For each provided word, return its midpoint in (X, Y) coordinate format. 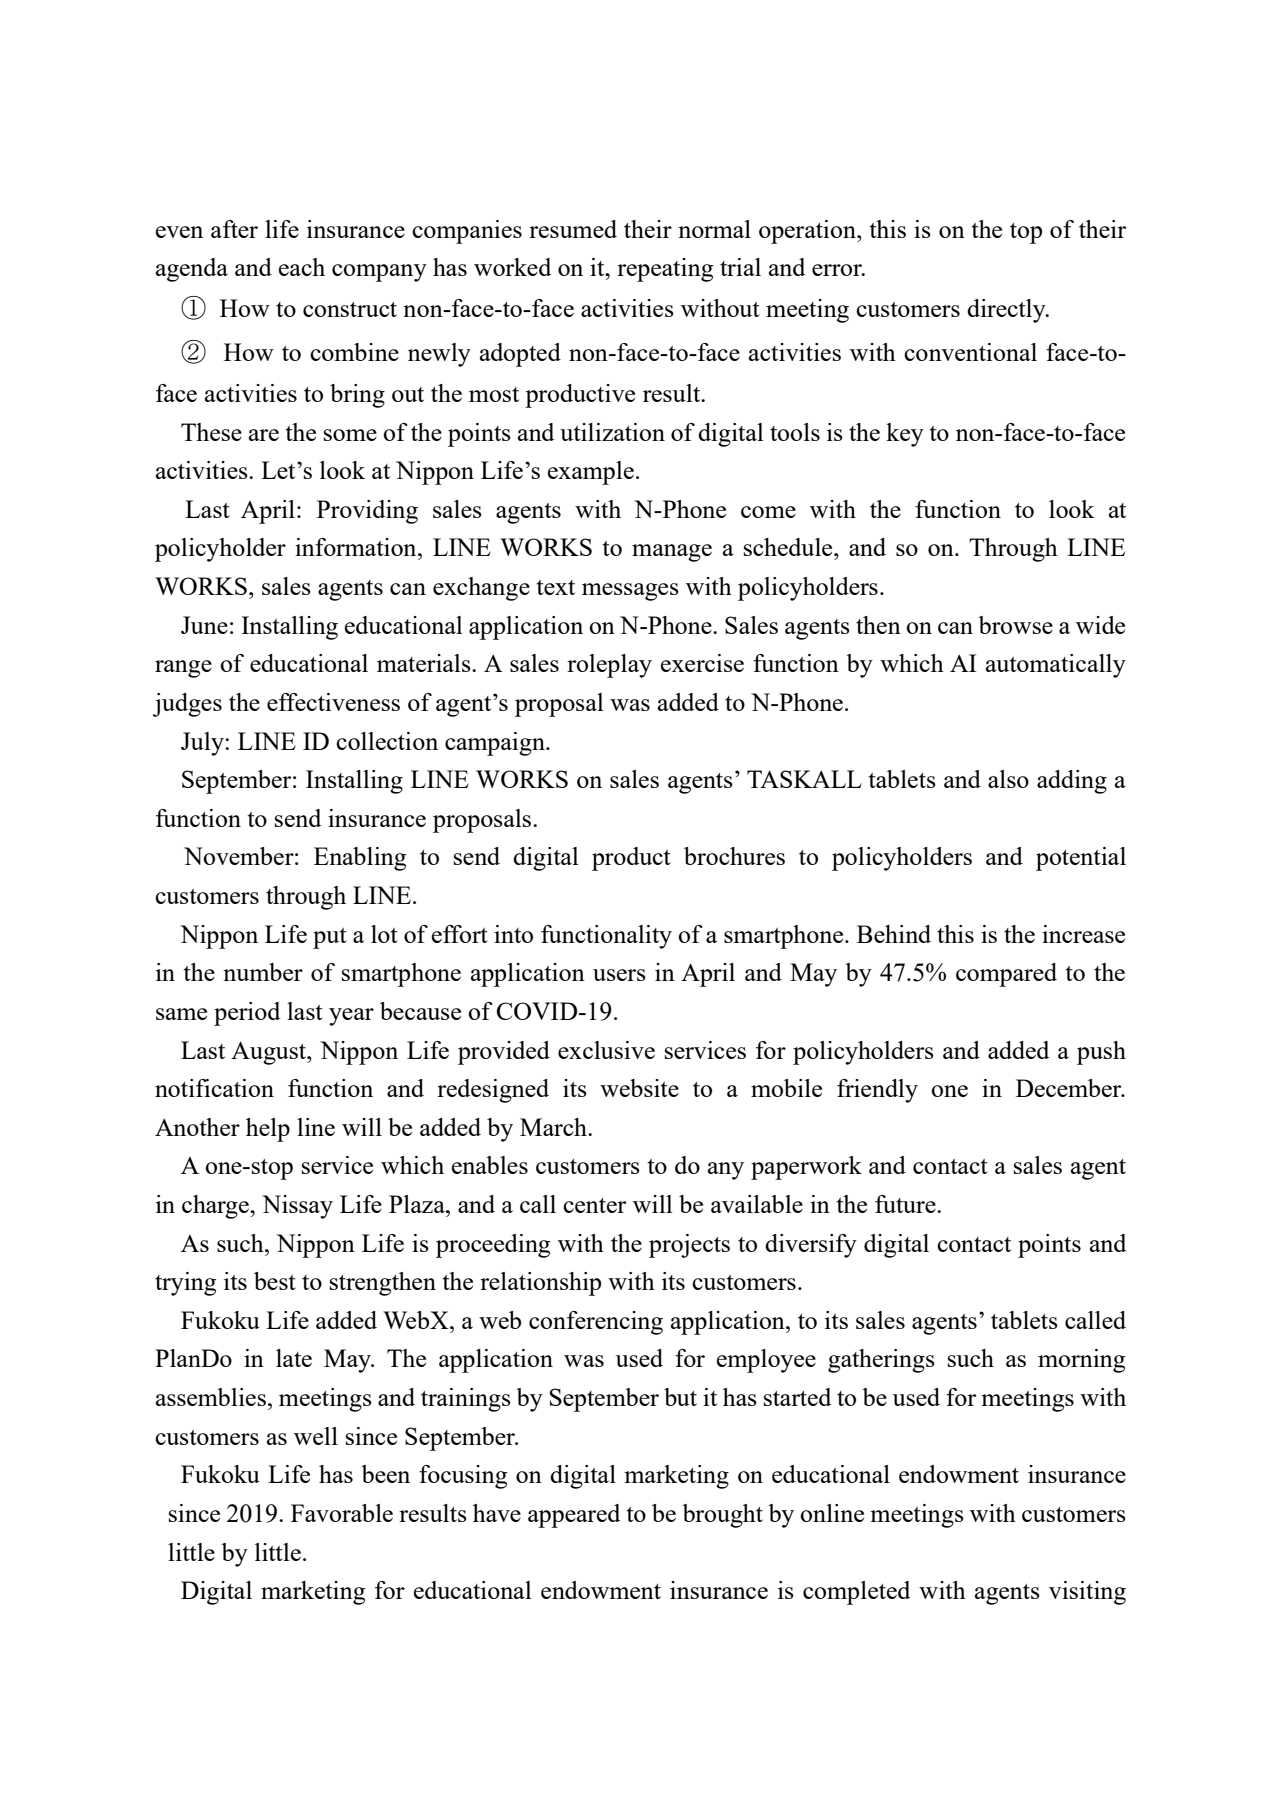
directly (1007, 311)
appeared (574, 1516)
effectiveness (333, 702)
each (302, 267)
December (1070, 1088)
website (639, 1088)
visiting (1087, 1593)
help (268, 1130)
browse (1015, 625)
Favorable (342, 1513)
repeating (665, 270)
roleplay (609, 666)
